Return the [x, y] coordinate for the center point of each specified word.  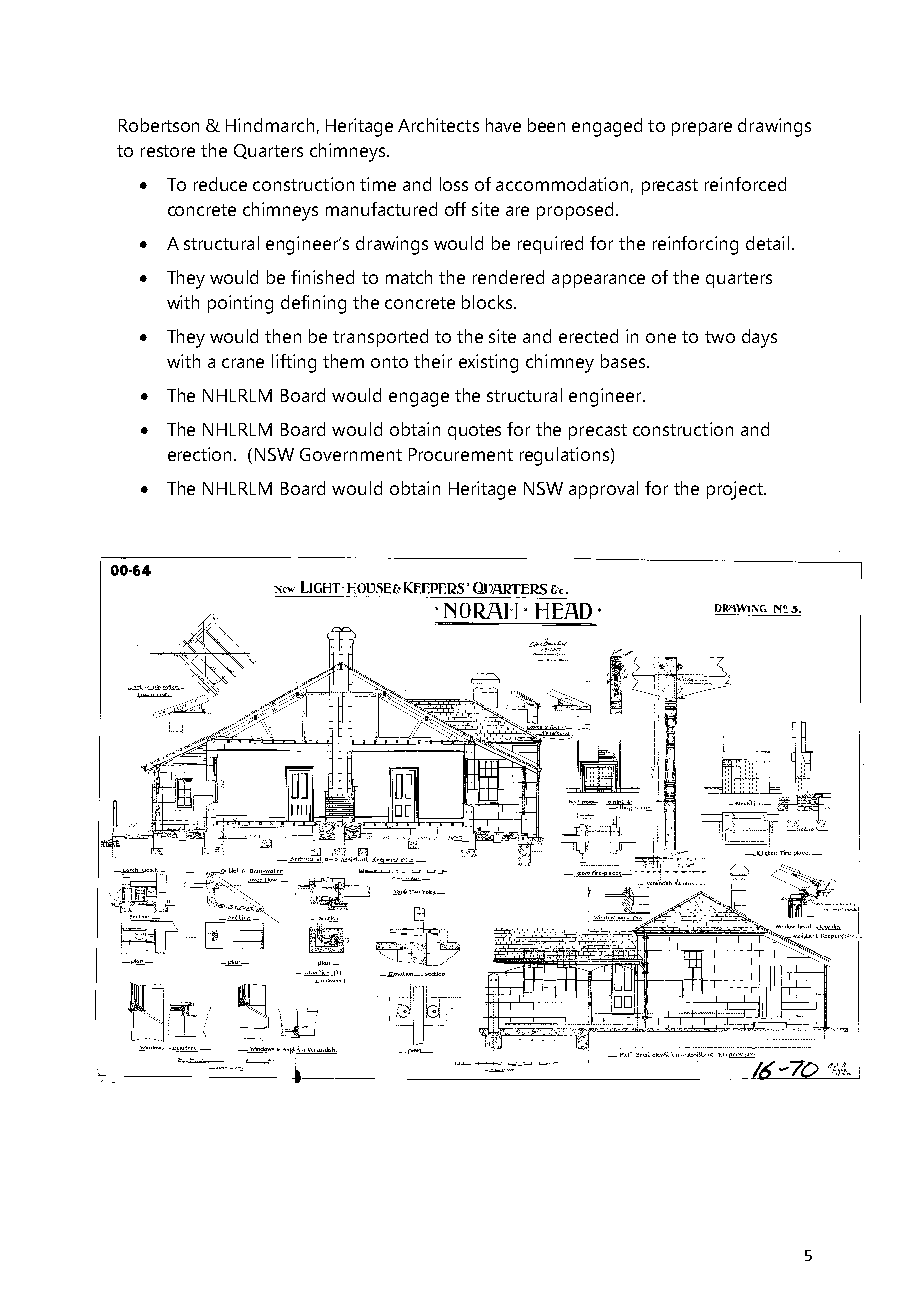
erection [201, 454]
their [433, 361]
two [720, 337]
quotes [474, 432]
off [455, 209]
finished [322, 277]
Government [351, 454]
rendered [508, 277]
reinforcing [695, 245]
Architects [438, 125]
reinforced [745, 184]
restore [168, 151]
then [283, 336]
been [546, 125]
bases [623, 361]
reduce [220, 184]
